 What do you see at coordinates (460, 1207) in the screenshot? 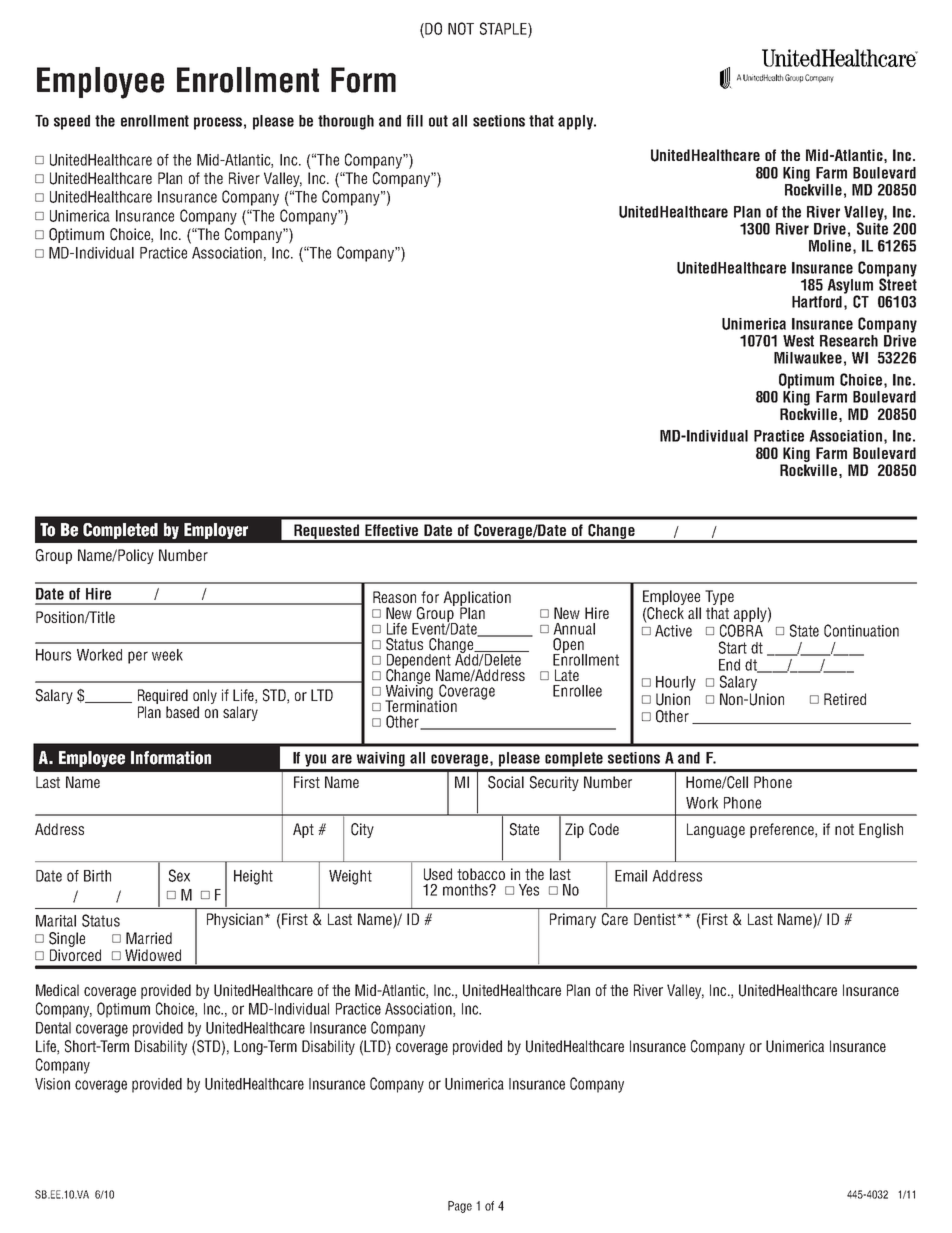
I see `Page` at bounding box center [460, 1207].
